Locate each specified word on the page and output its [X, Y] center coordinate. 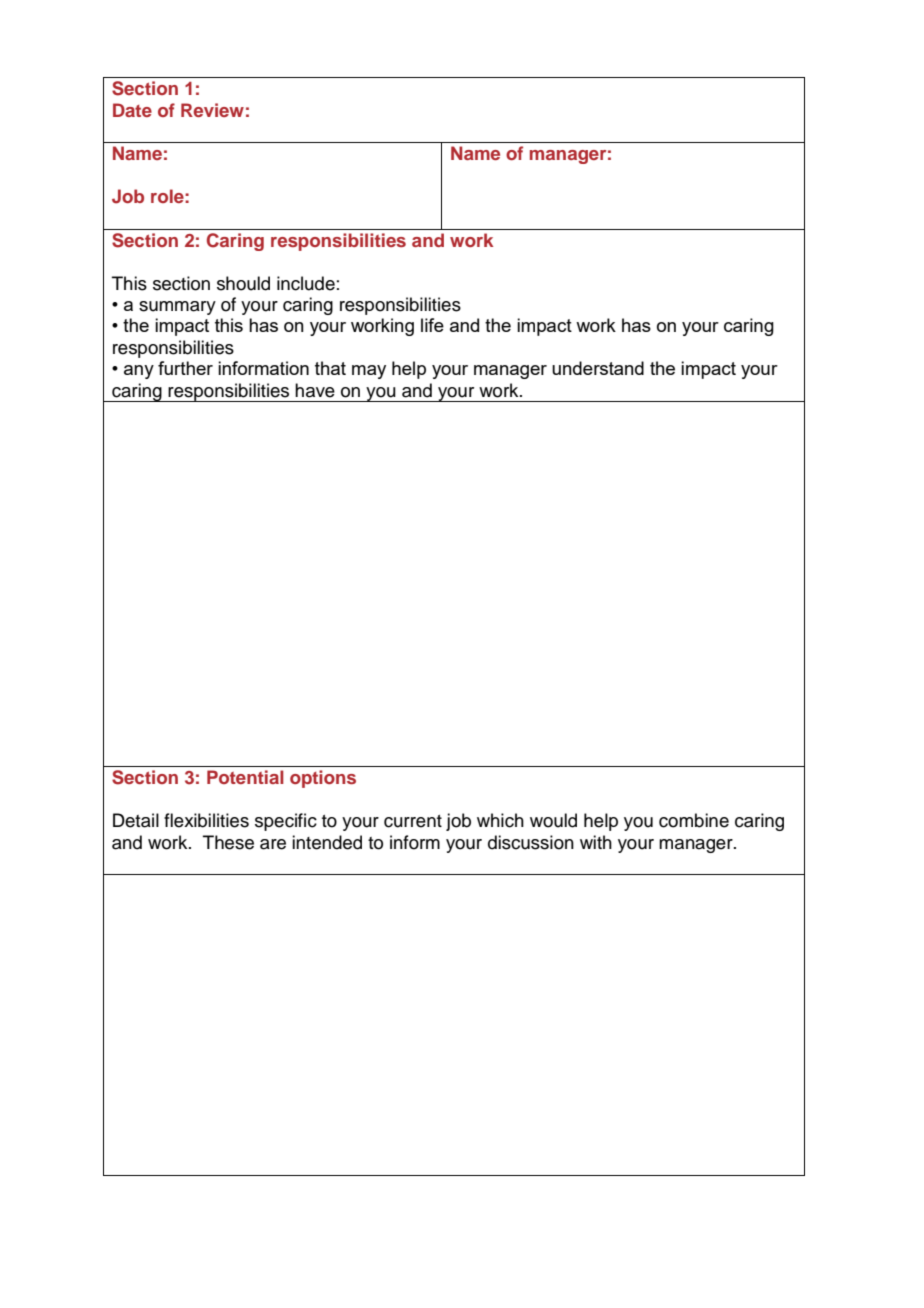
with [596, 842]
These [228, 842]
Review [212, 110]
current [413, 821]
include [306, 283]
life [432, 325]
